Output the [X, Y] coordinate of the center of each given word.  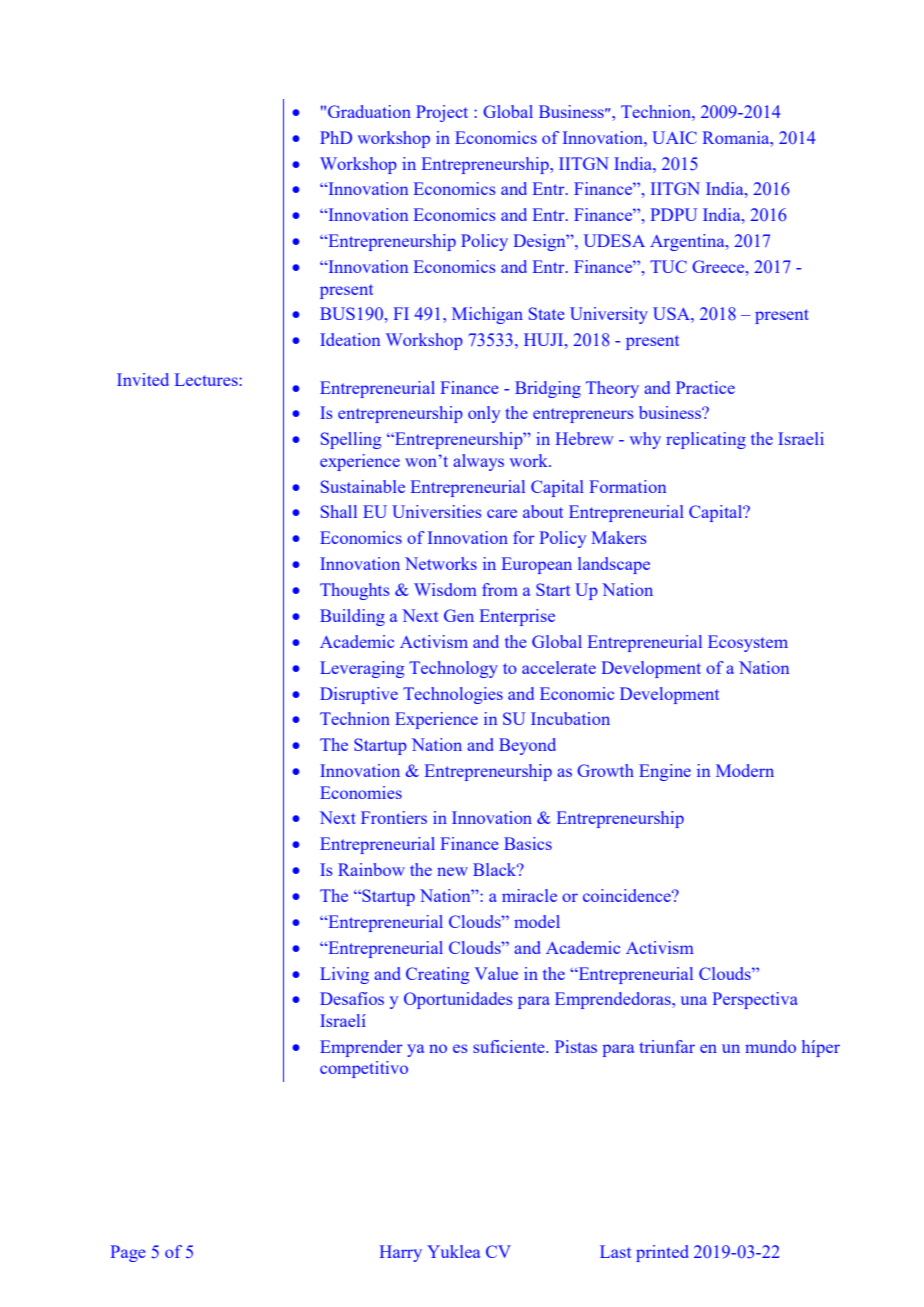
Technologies [453, 695]
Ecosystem [748, 643]
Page [128, 1253]
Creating [437, 975]
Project [442, 113]
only [484, 414]
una [694, 1000]
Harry [400, 1253]
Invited [143, 379]
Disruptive [359, 695]
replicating [706, 440]
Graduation [369, 111]
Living [344, 975]
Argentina [688, 242]
